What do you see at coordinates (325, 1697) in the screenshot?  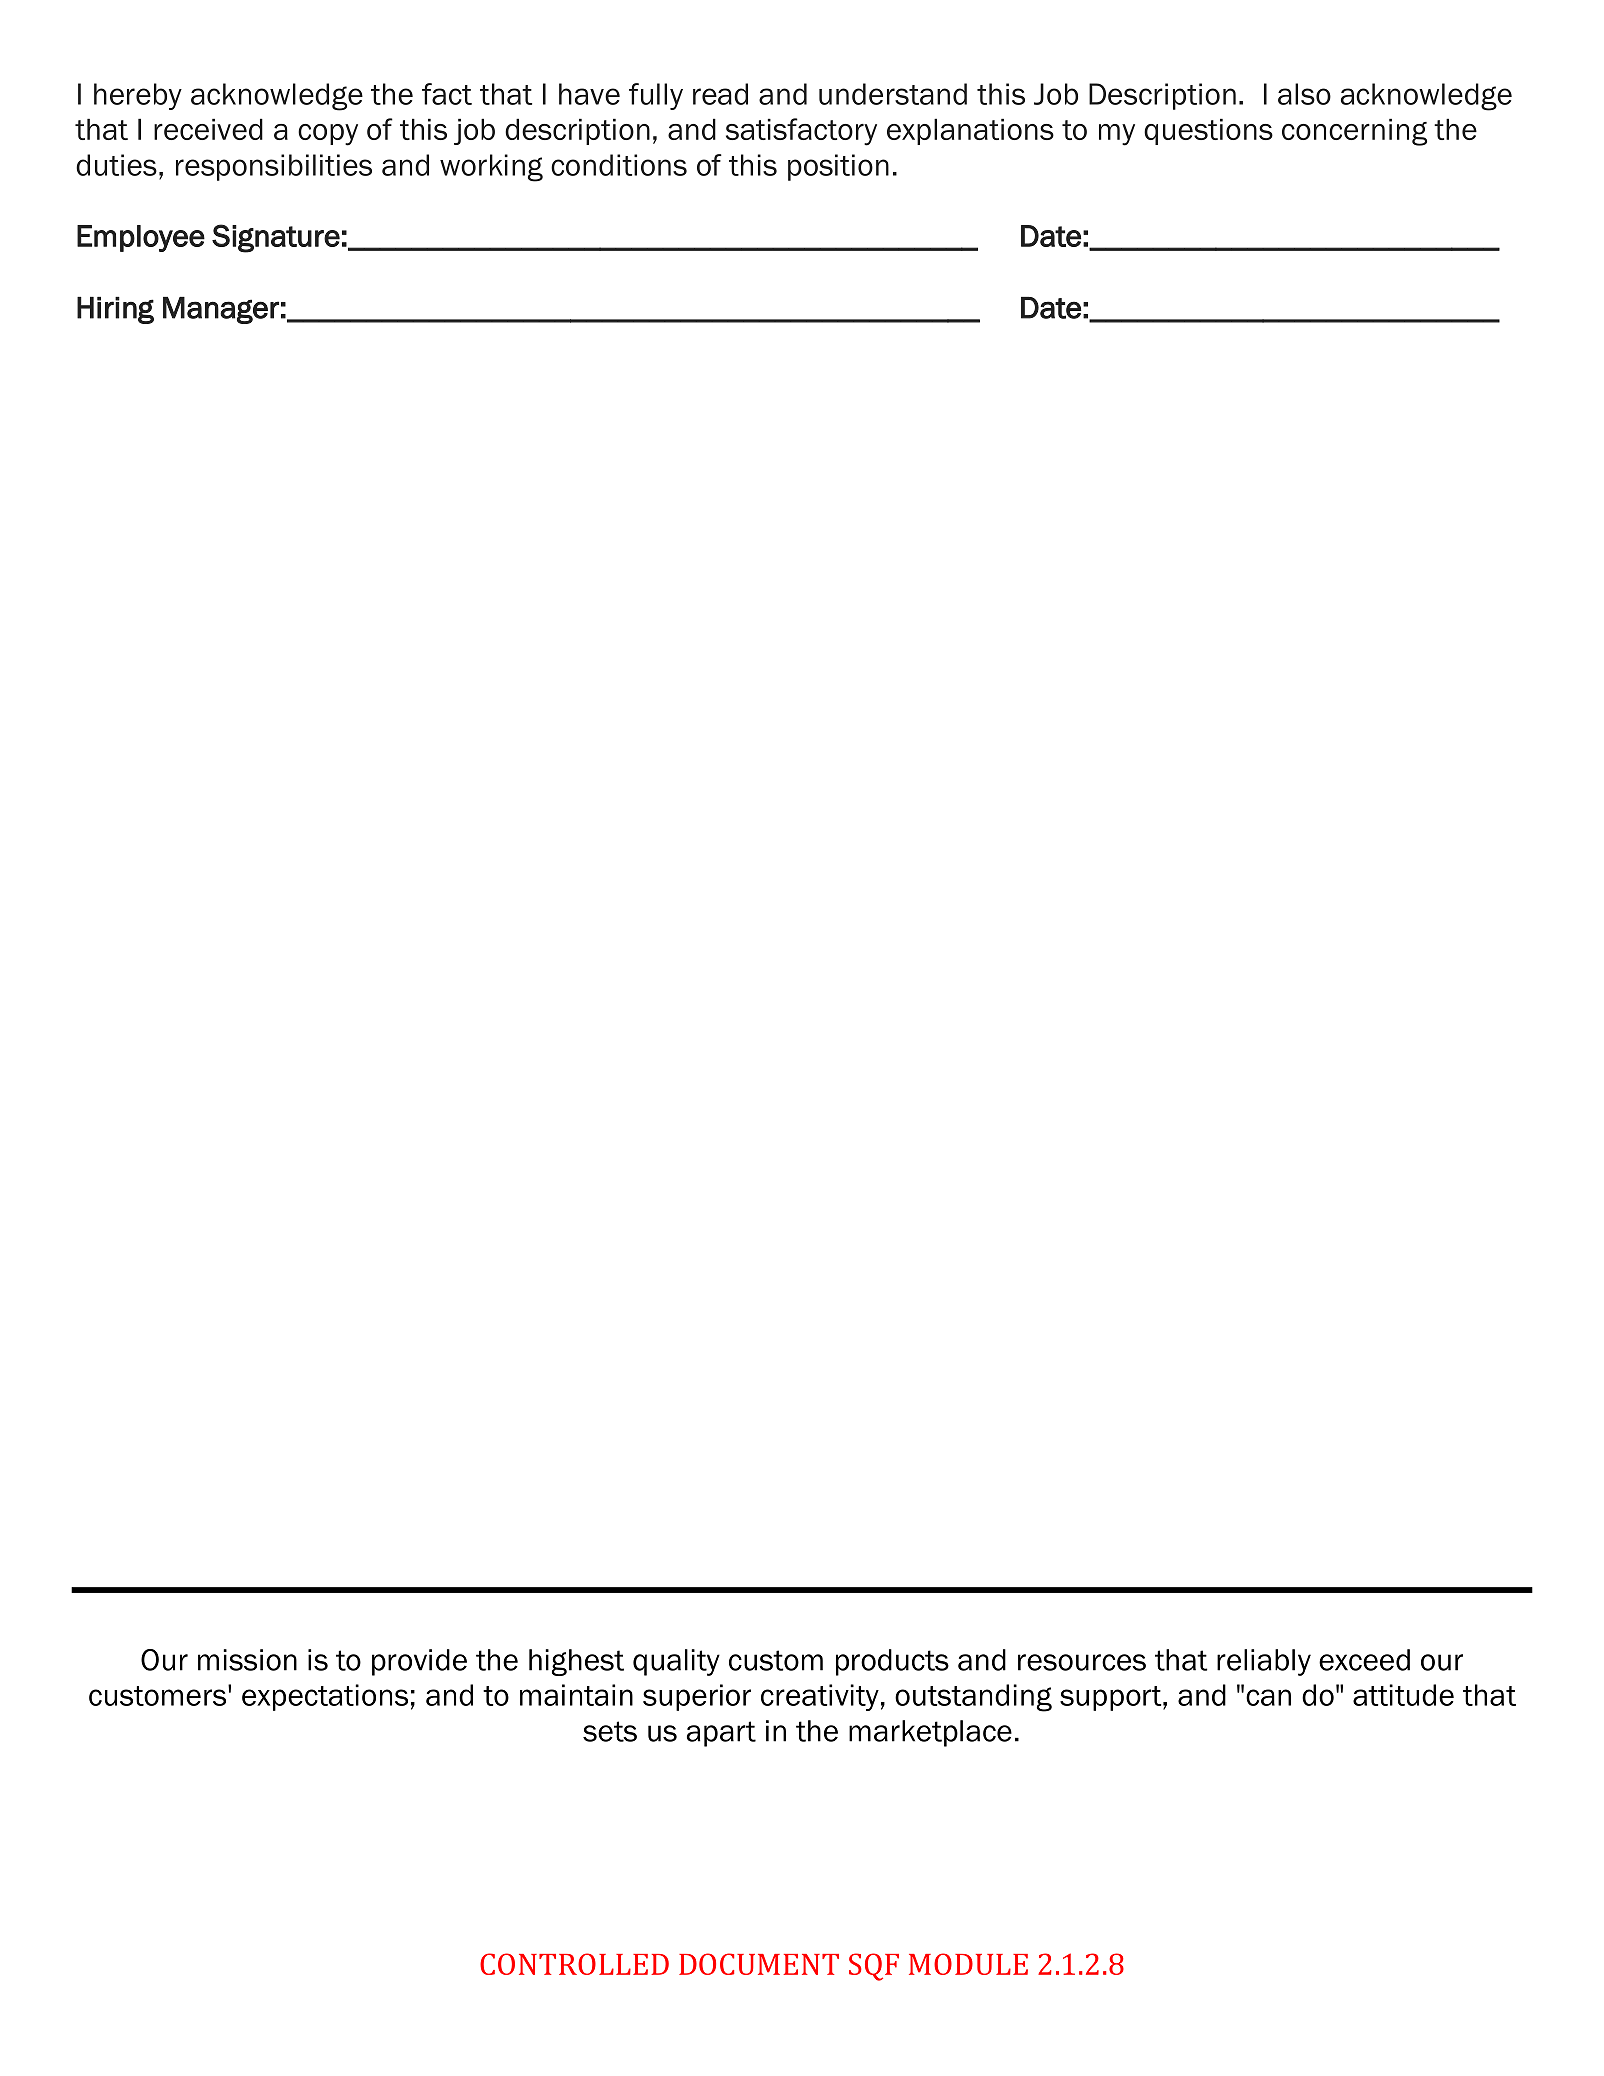 I see `expectations` at bounding box center [325, 1697].
